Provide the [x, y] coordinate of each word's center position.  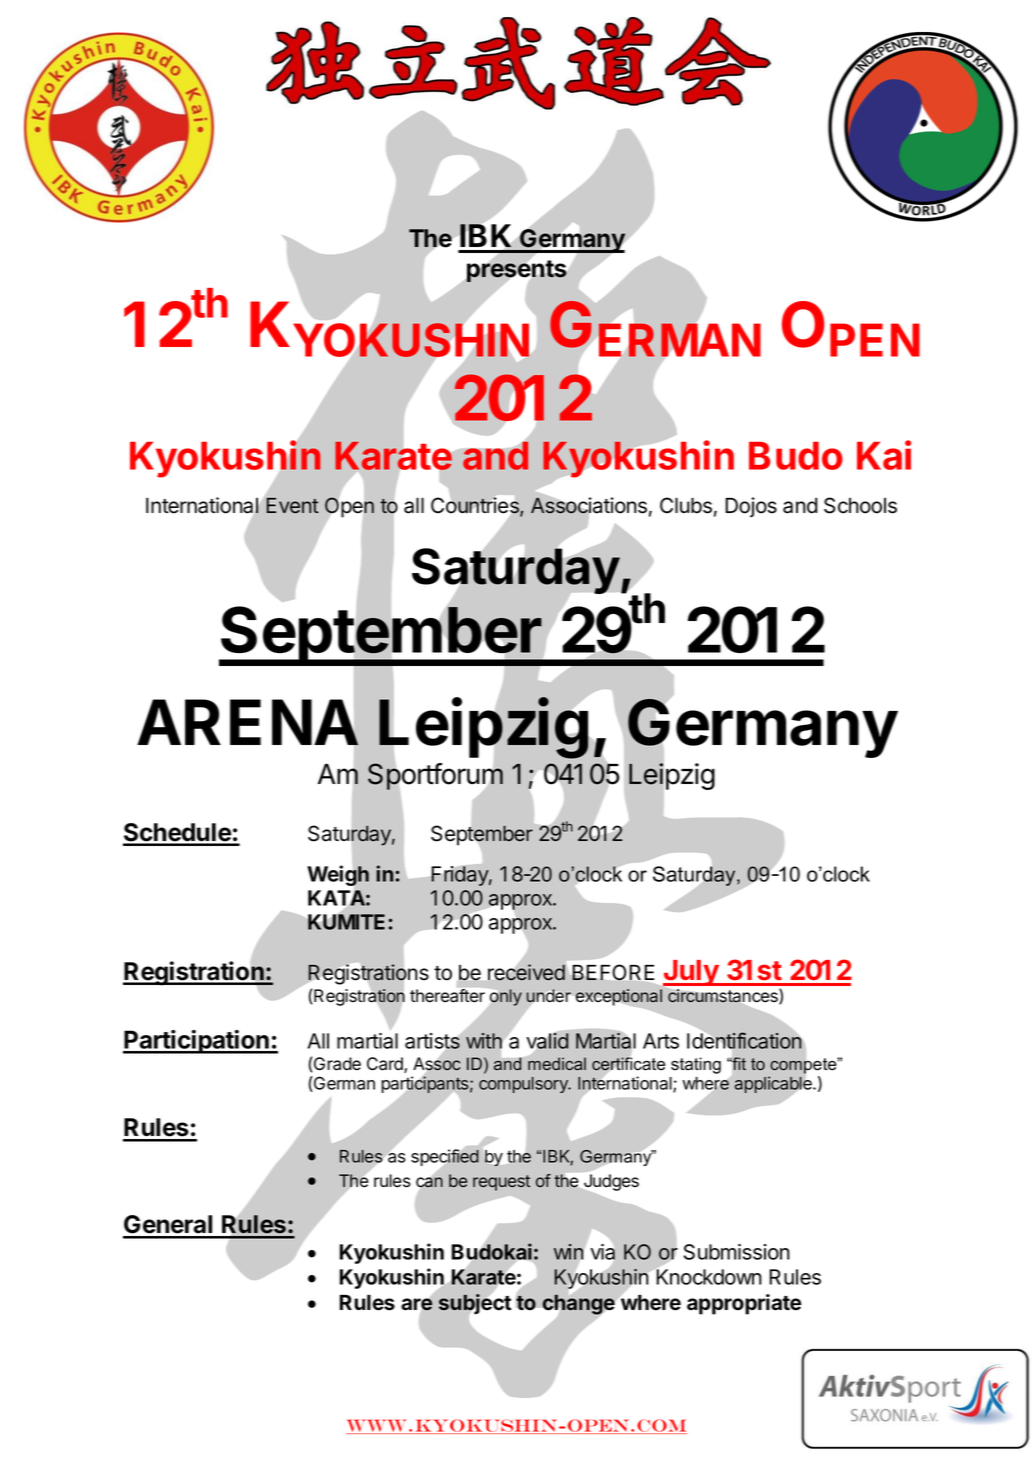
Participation [197, 1042]
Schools [860, 505]
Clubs [686, 505]
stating [696, 1065]
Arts [661, 1041]
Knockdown [708, 1276]
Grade [336, 1064]
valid [547, 1040]
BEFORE [613, 972]
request [501, 1183]
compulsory [524, 1085]
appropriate [744, 1304]
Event [293, 506]
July [691, 974]
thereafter [448, 995]
